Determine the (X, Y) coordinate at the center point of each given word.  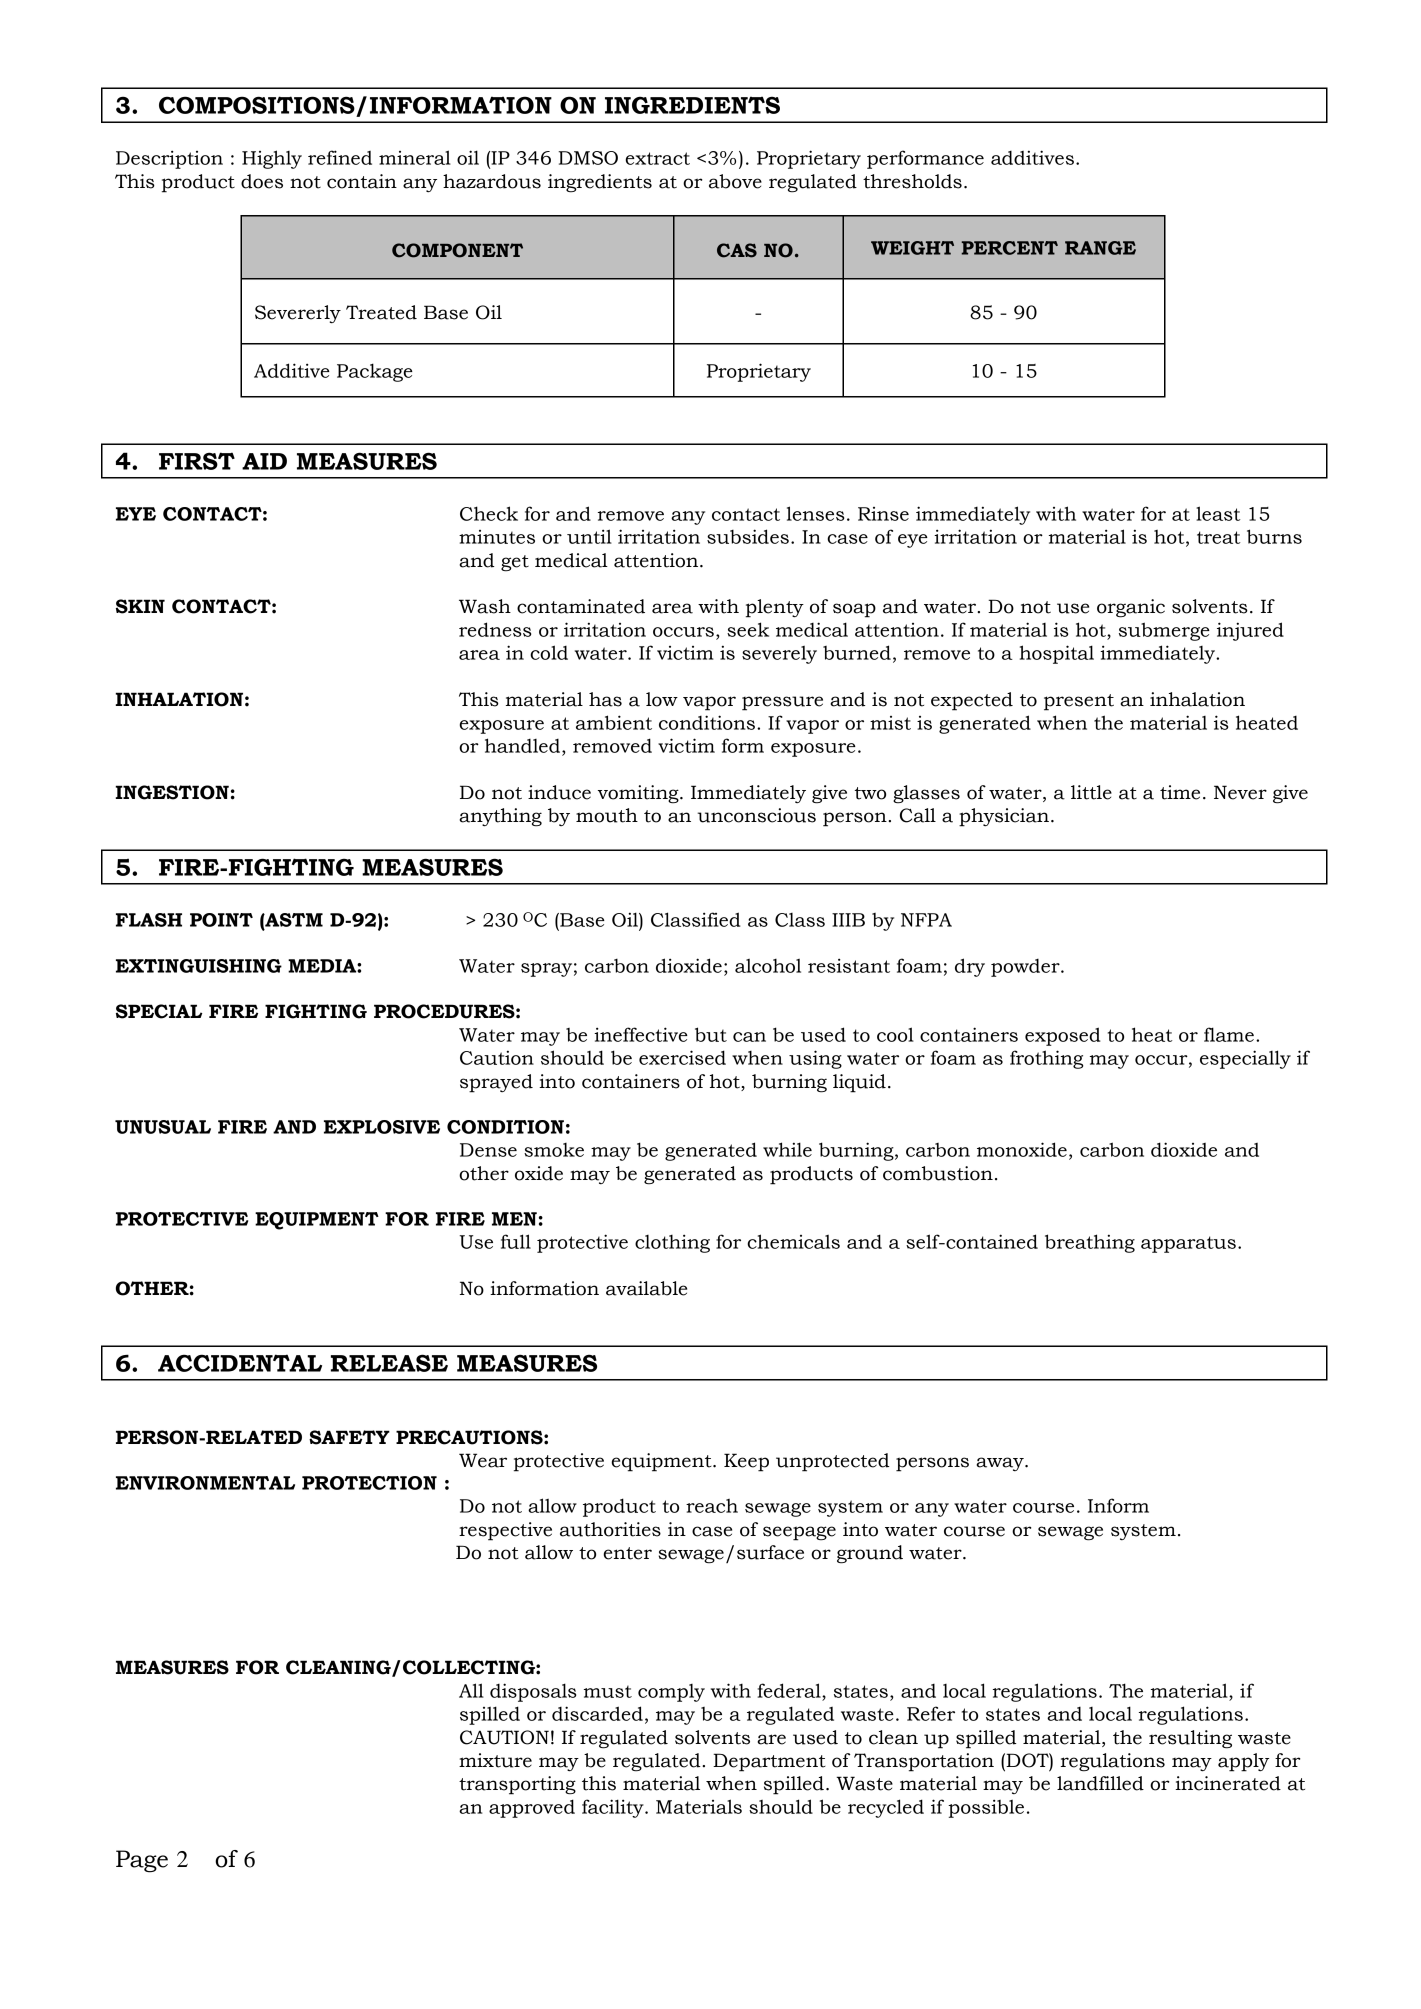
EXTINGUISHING (199, 966)
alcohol (768, 966)
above (735, 181)
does (262, 181)
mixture (495, 1760)
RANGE (1100, 248)
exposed (1063, 1036)
